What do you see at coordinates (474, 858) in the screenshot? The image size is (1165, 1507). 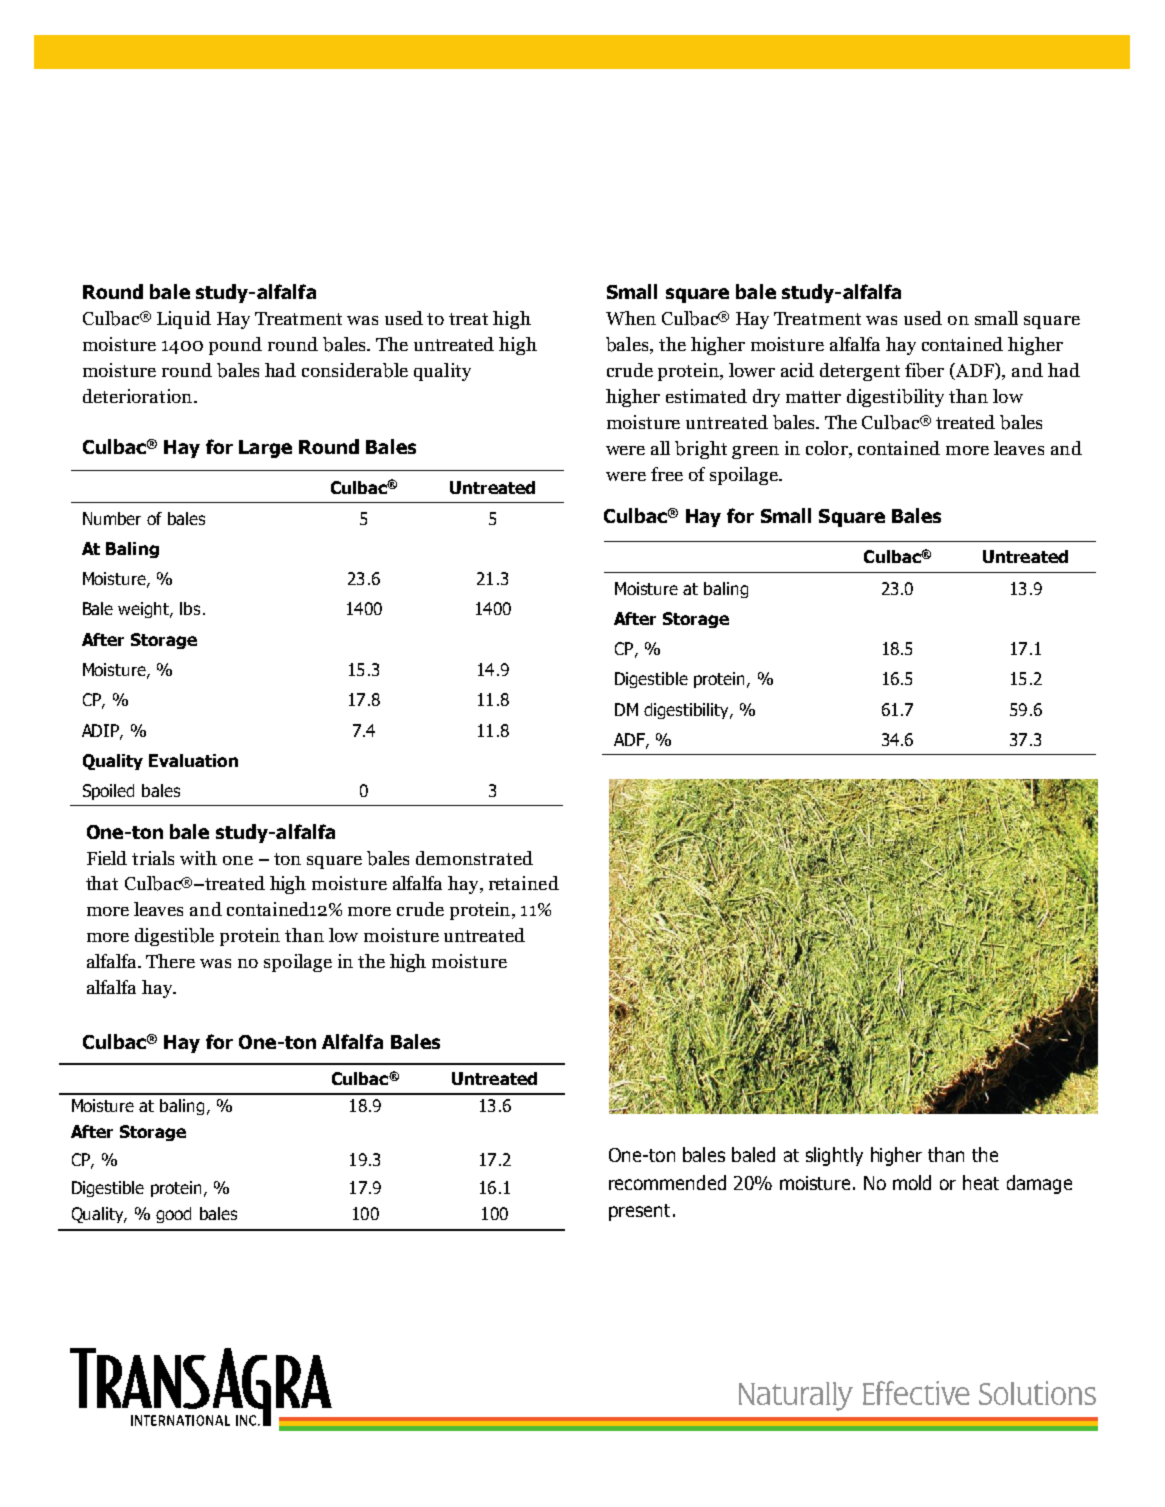 I see `demonstrated` at bounding box center [474, 858].
